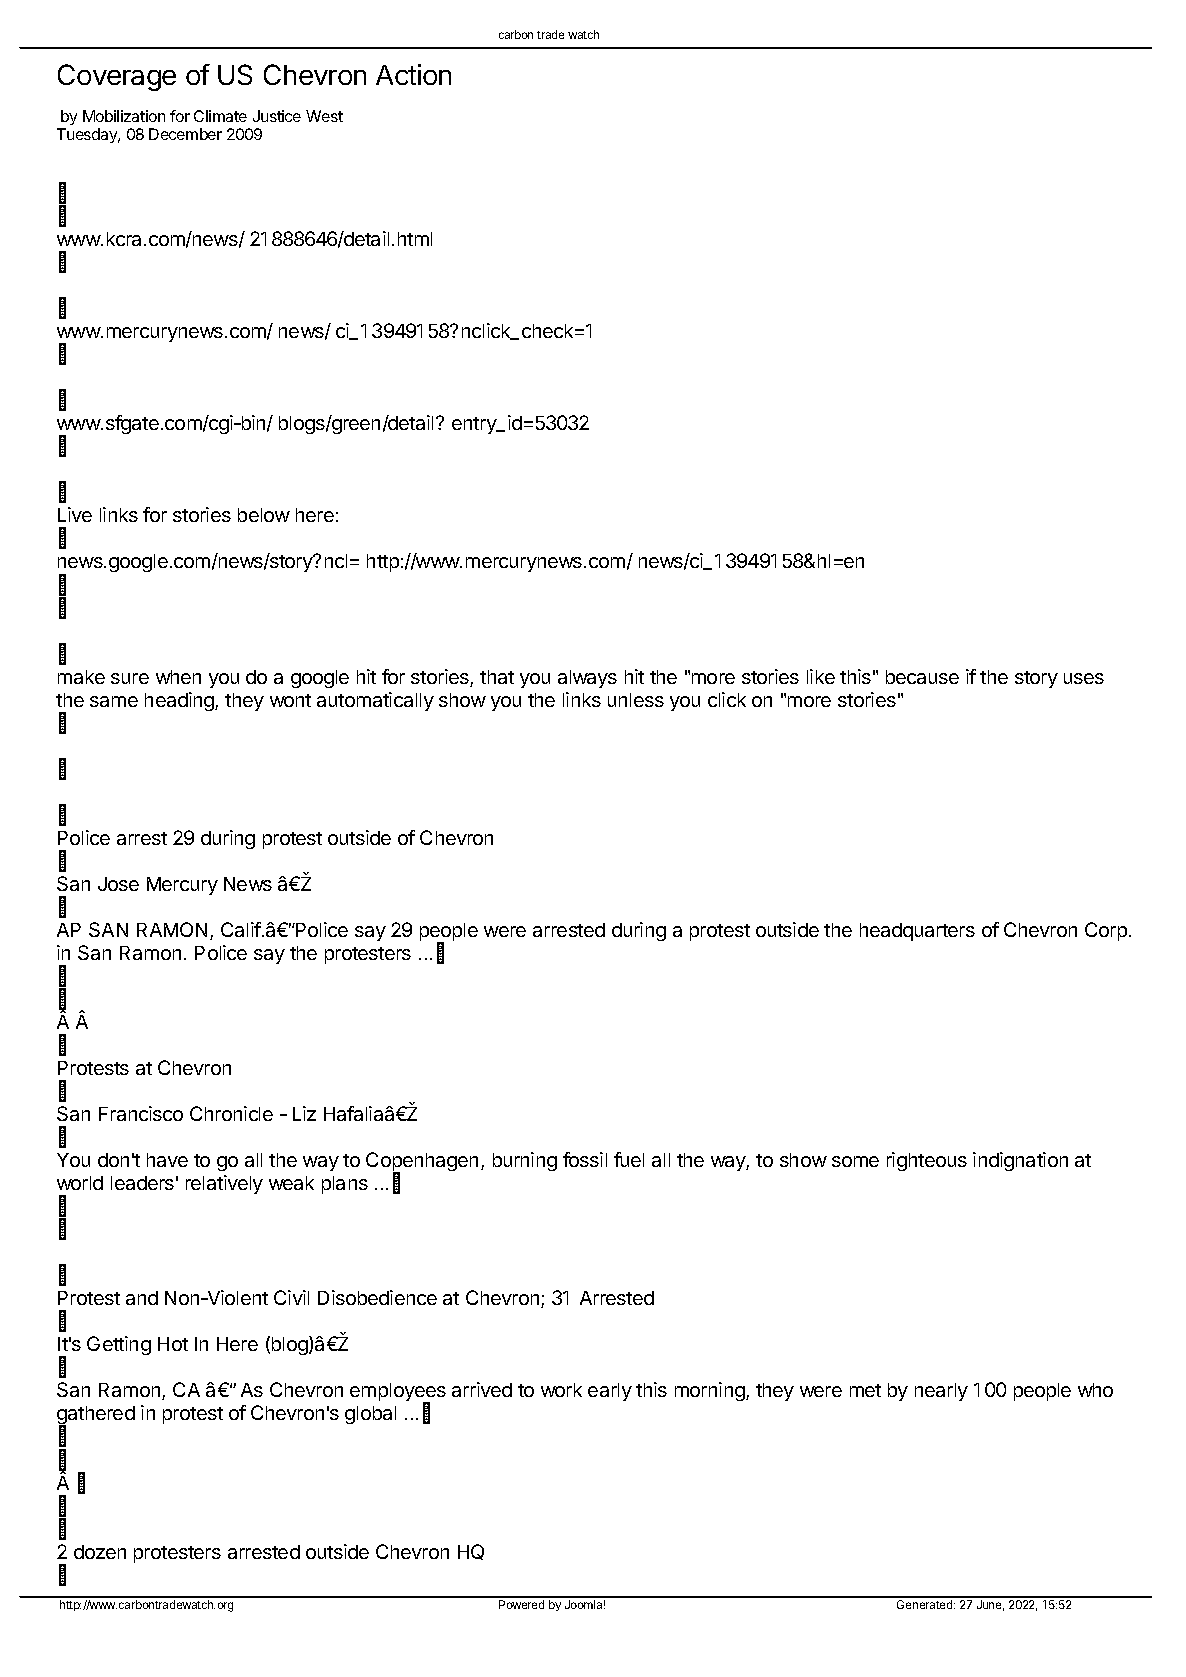  What do you see at coordinates (561, 1390) in the screenshot?
I see `work` at bounding box center [561, 1390].
